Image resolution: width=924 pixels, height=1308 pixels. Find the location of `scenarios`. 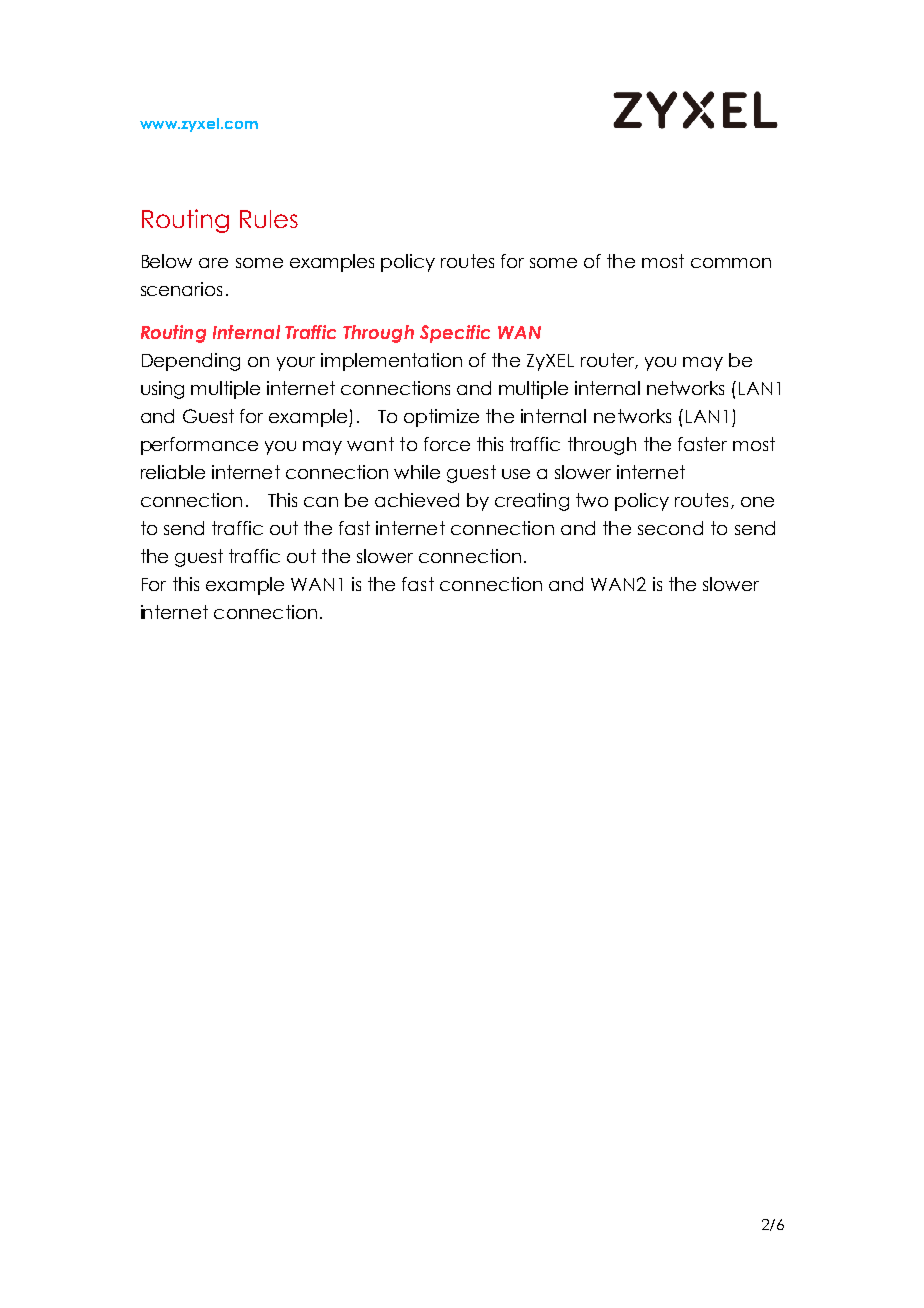

scenarios is located at coordinates (181, 289).
